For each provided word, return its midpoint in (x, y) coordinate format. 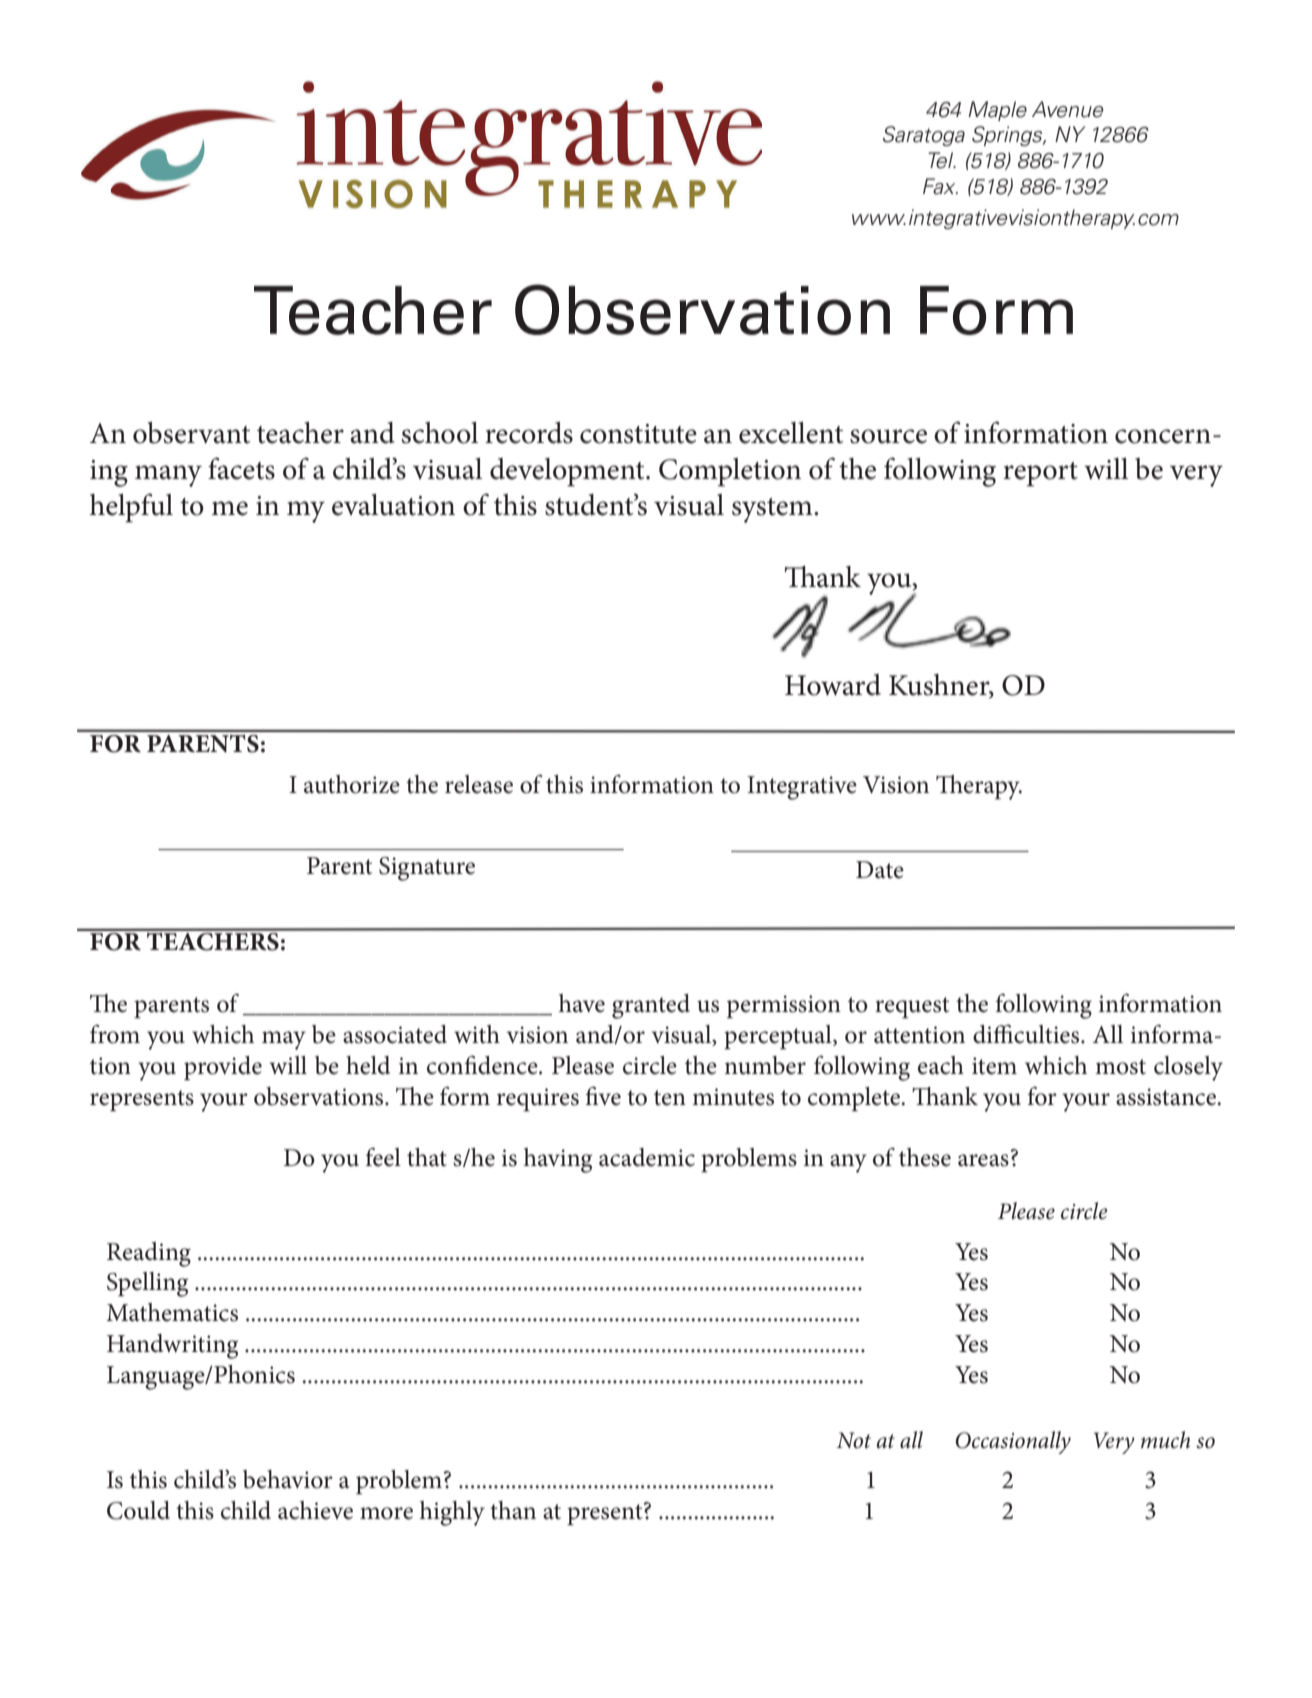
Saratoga (924, 136)
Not (854, 1440)
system (773, 510)
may (284, 1040)
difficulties (1027, 1034)
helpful (131, 508)
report (1040, 474)
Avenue (1067, 109)
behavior (288, 1479)
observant (191, 433)
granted (651, 1006)
